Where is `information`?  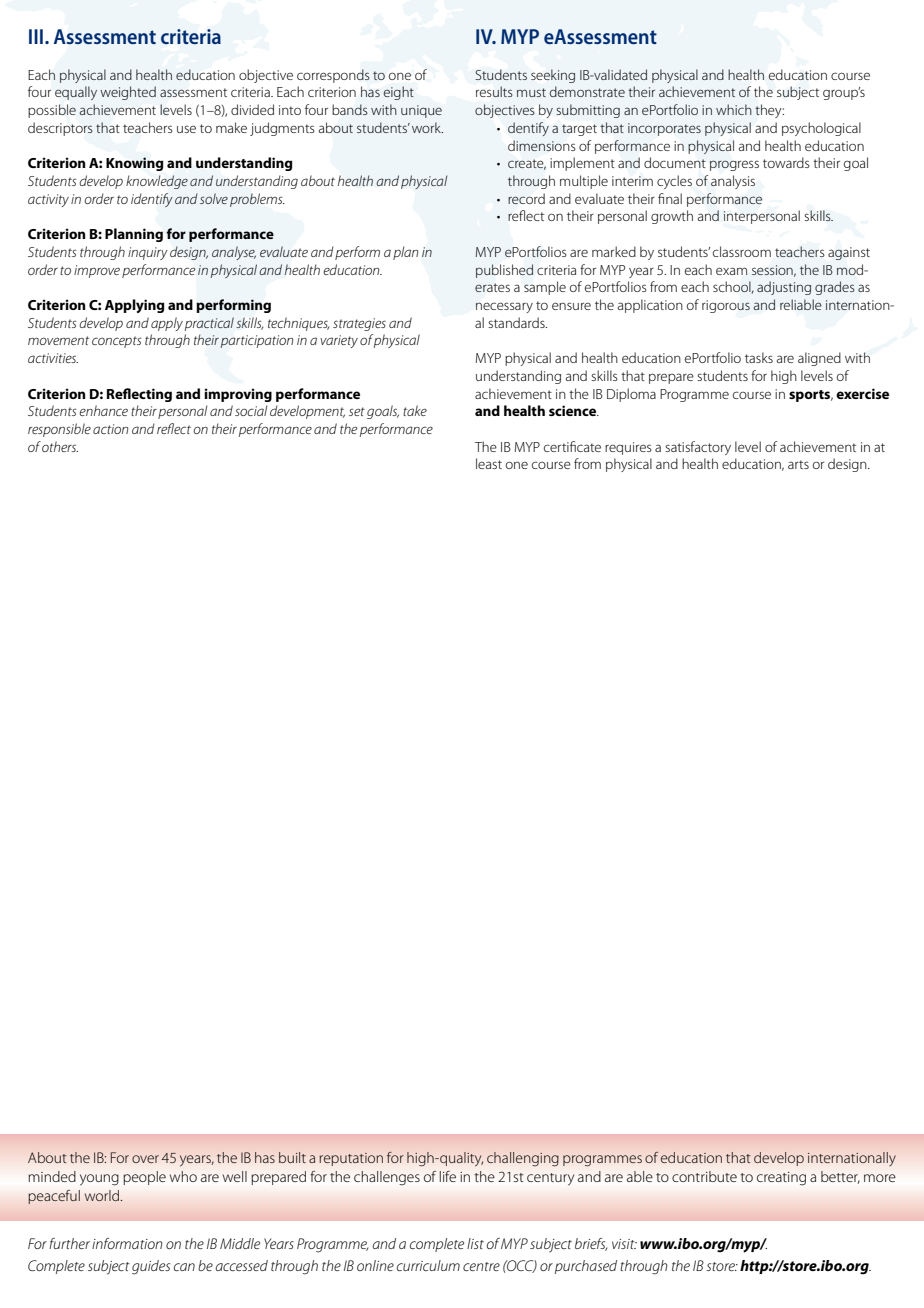
information is located at coordinates (127, 1243).
